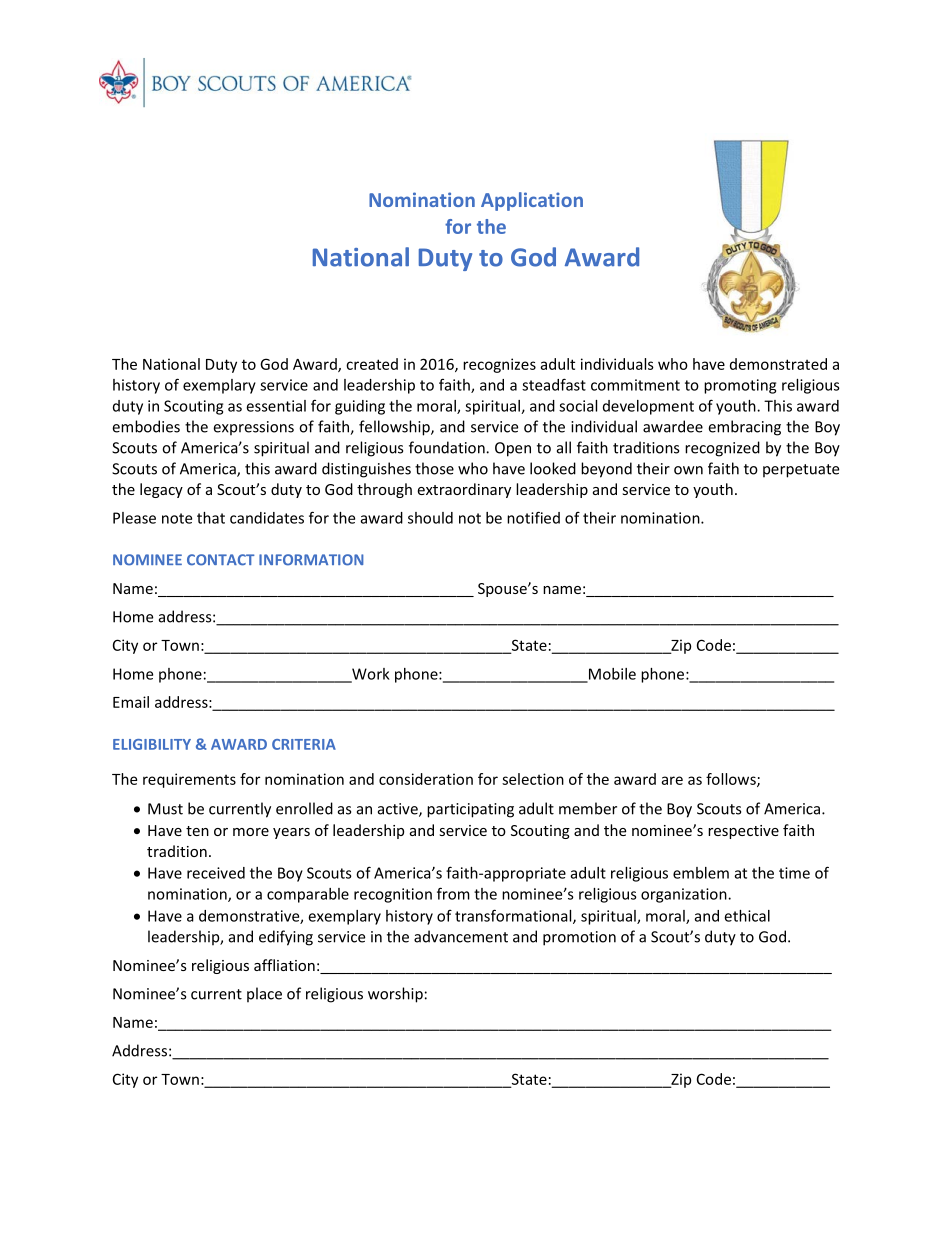 This document has height=1233, width=952. Describe the element at coordinates (732, 780) in the document. I see `follows` at that location.
